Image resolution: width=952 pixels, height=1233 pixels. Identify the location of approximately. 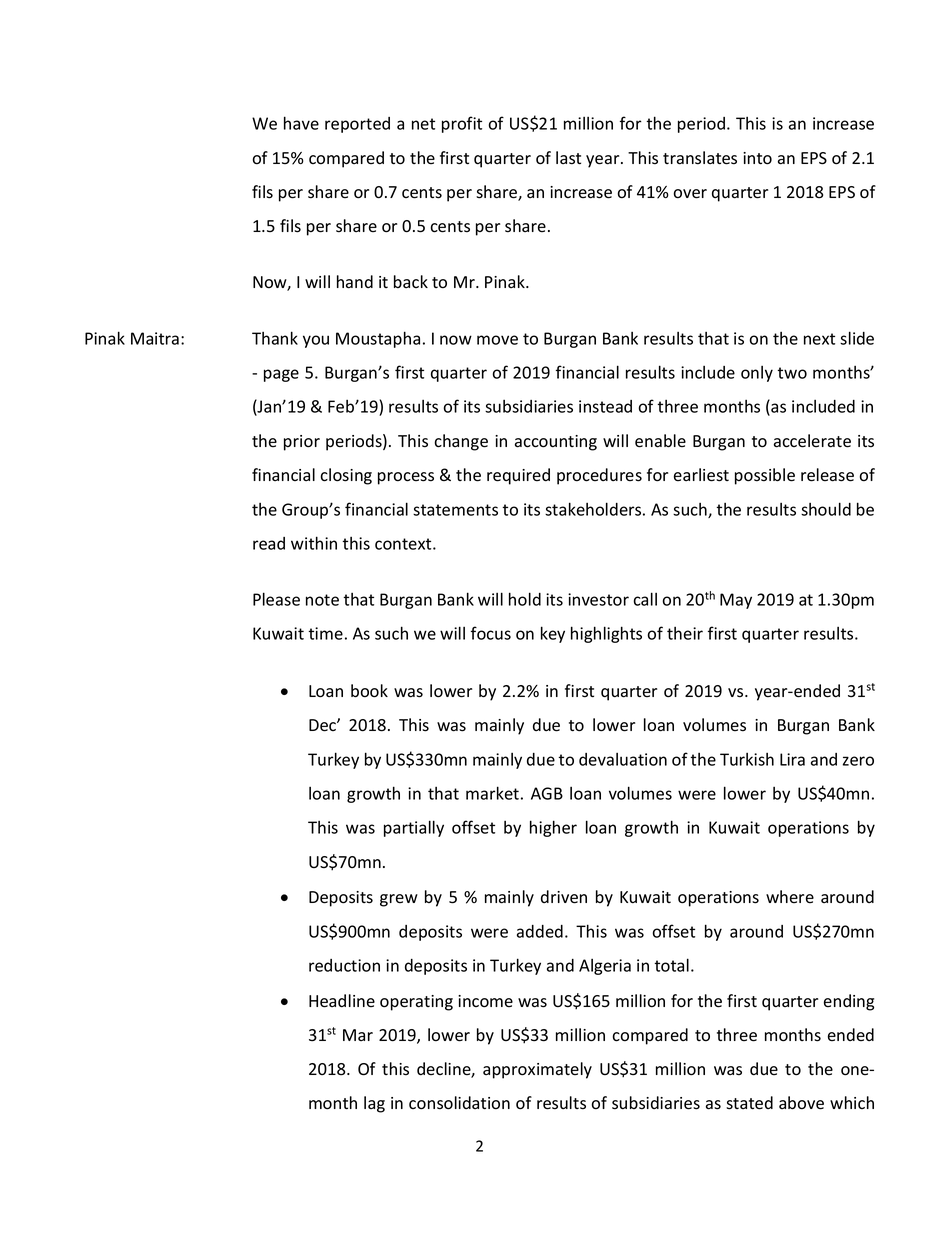
(537, 1070).
